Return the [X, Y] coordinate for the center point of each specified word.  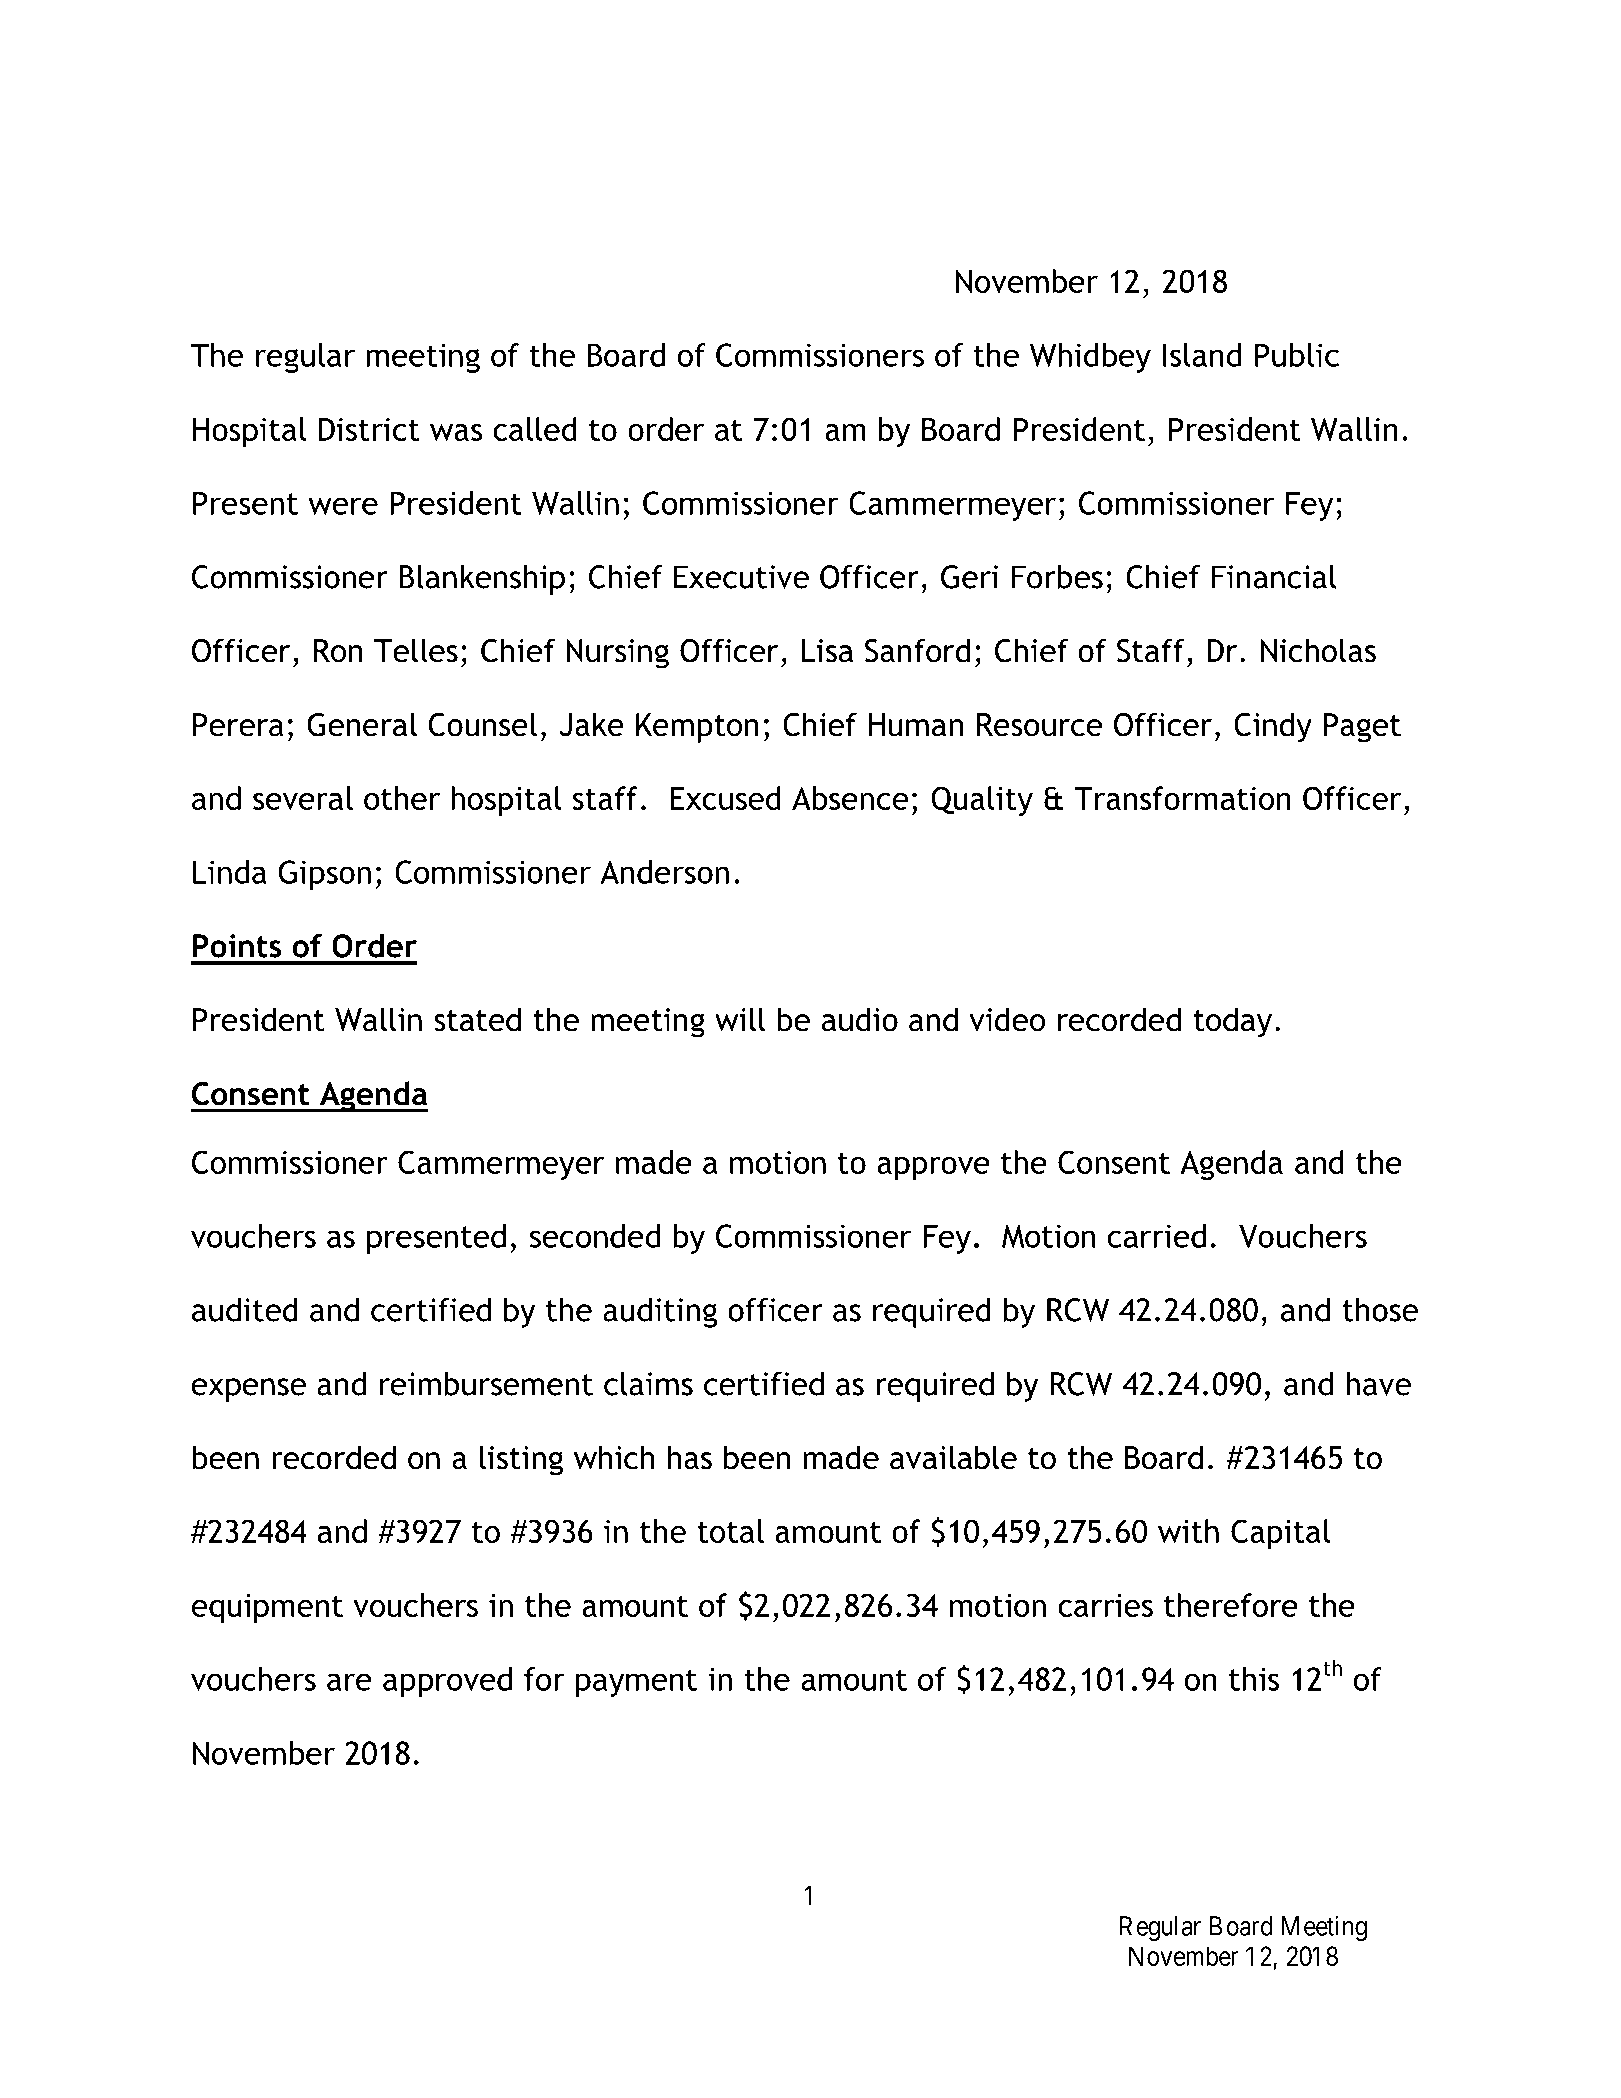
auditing [660, 1313]
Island [1202, 355]
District [369, 429]
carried [1156, 1236]
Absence [850, 798]
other [402, 798]
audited [245, 1310]
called [535, 429]
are [349, 1682]
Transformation [1182, 798]
